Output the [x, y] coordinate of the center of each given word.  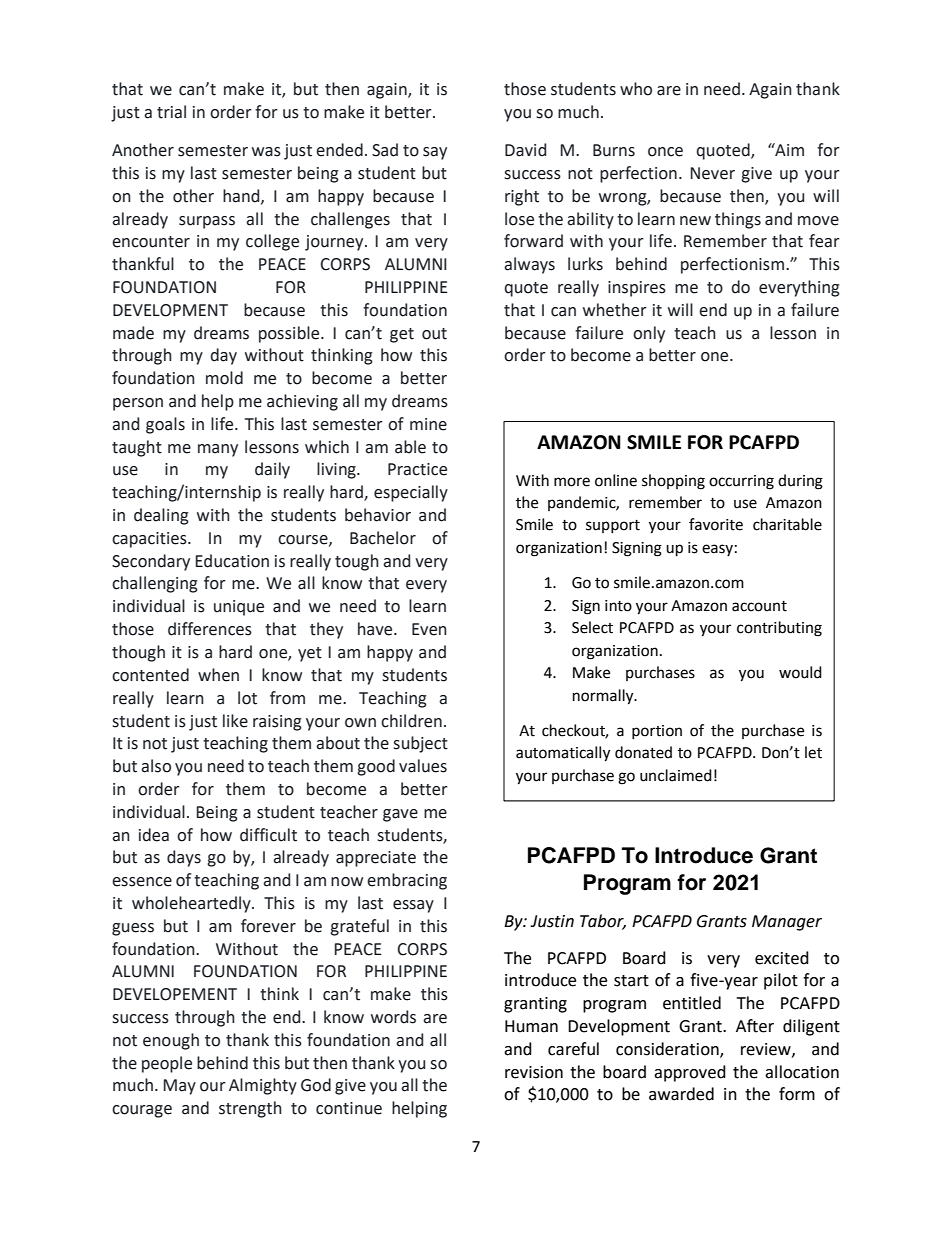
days [184, 858]
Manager [787, 923]
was [266, 152]
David [525, 150]
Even [429, 629]
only [649, 334]
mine [428, 424]
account [759, 606]
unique [239, 608]
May [179, 1087]
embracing [407, 881]
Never [712, 173]
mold [224, 378]
